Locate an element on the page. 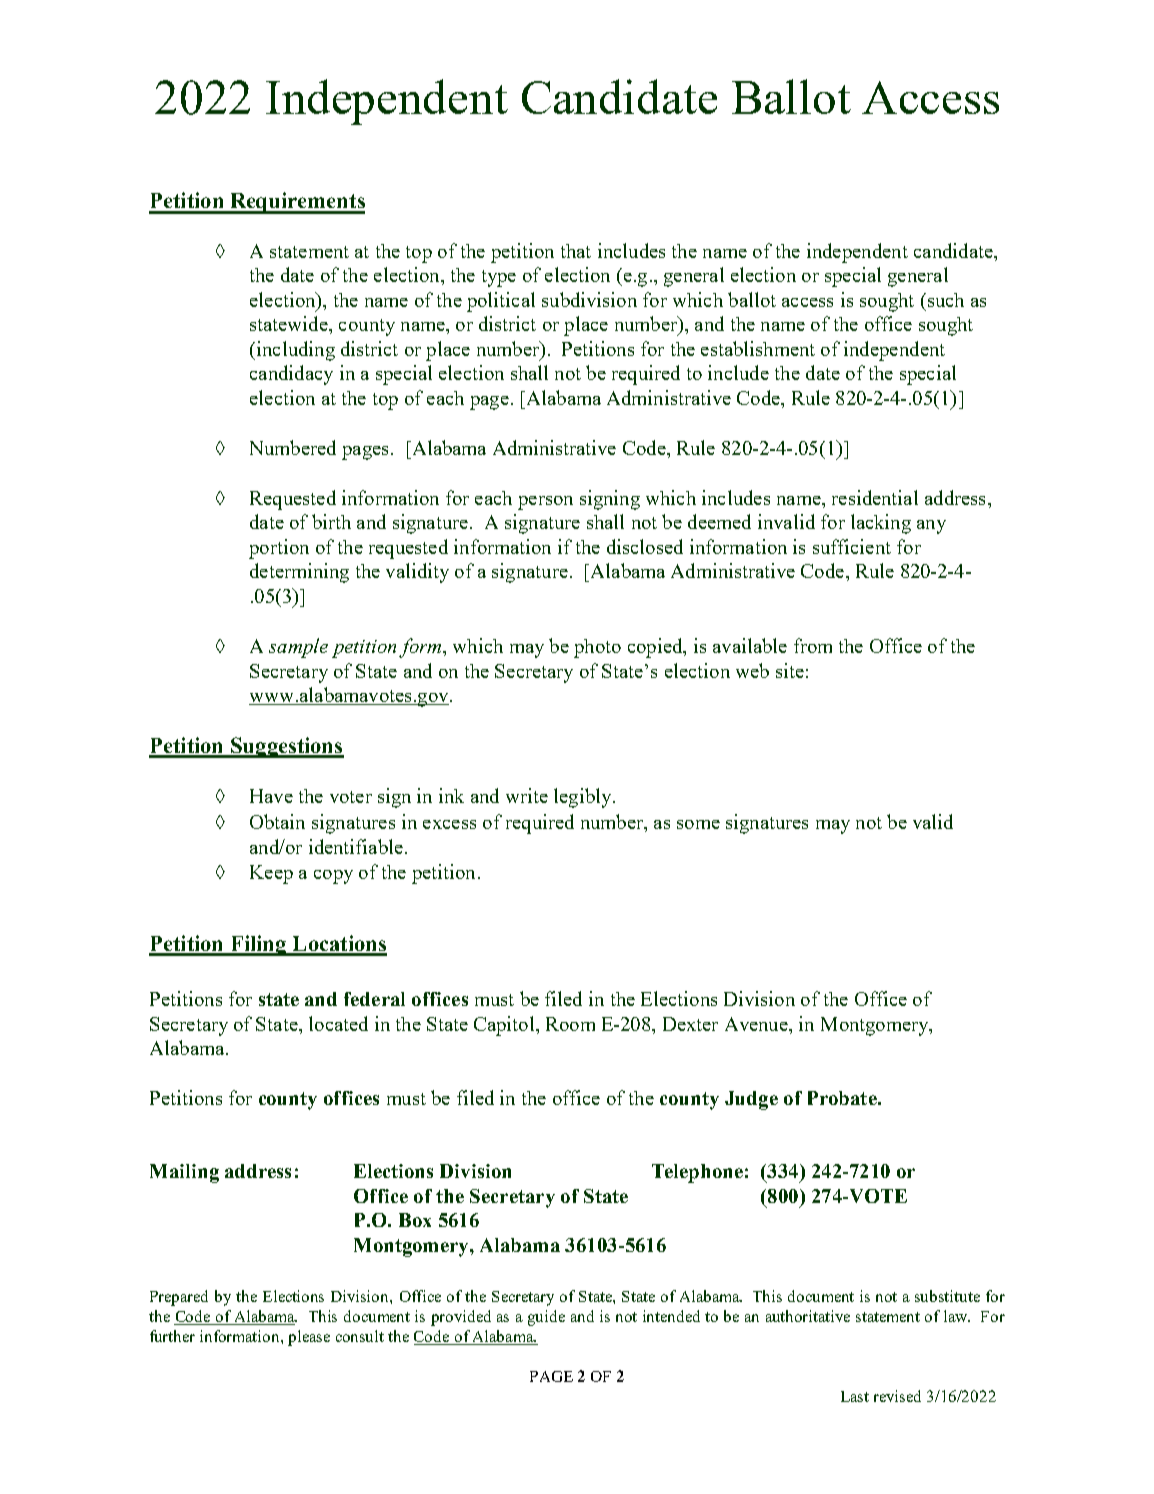  lacking is located at coordinates (881, 524).
